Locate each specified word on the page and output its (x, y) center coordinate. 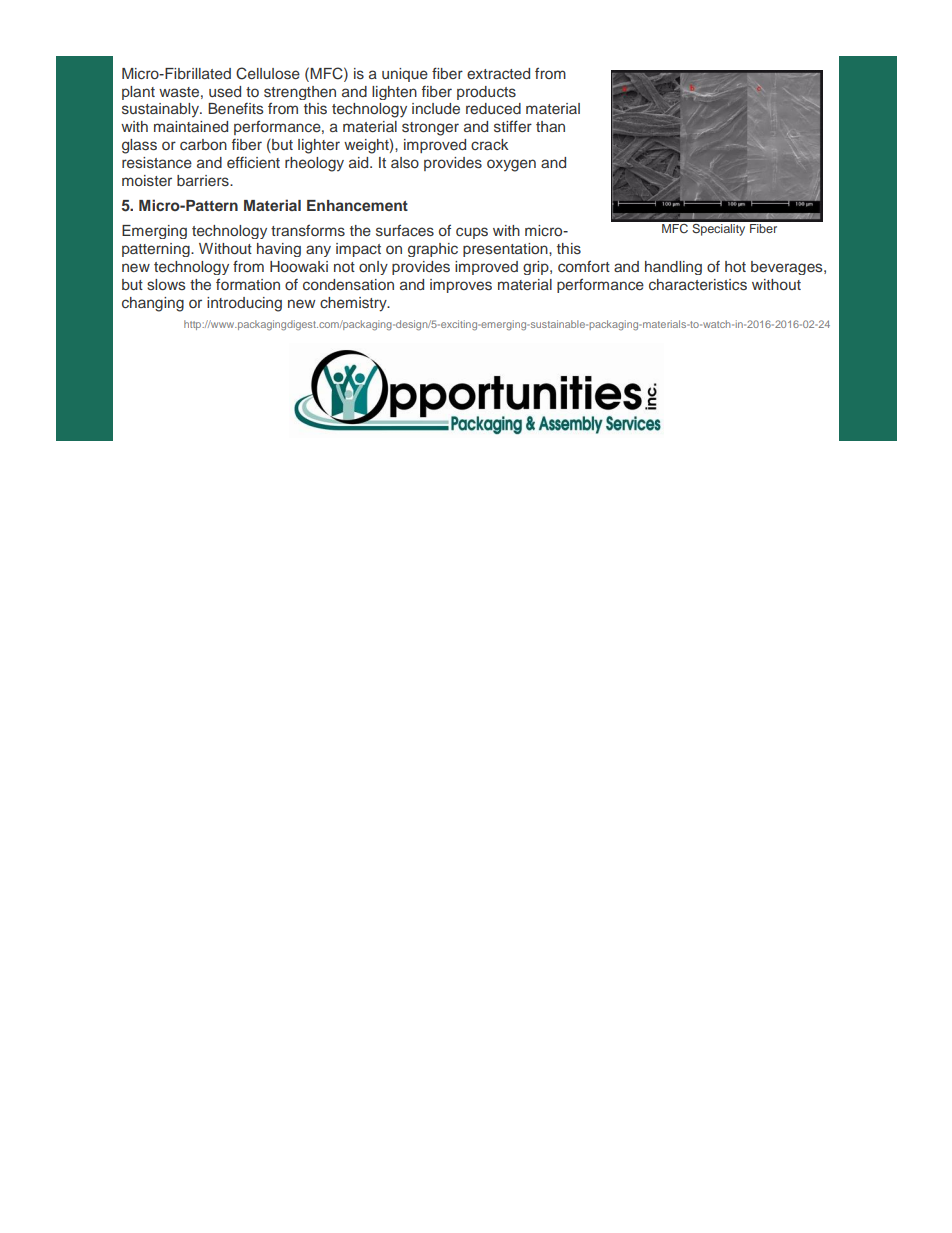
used (225, 91)
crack (489, 144)
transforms (308, 230)
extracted (498, 73)
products (486, 93)
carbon (203, 144)
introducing (244, 304)
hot (735, 266)
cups (472, 233)
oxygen (511, 165)
